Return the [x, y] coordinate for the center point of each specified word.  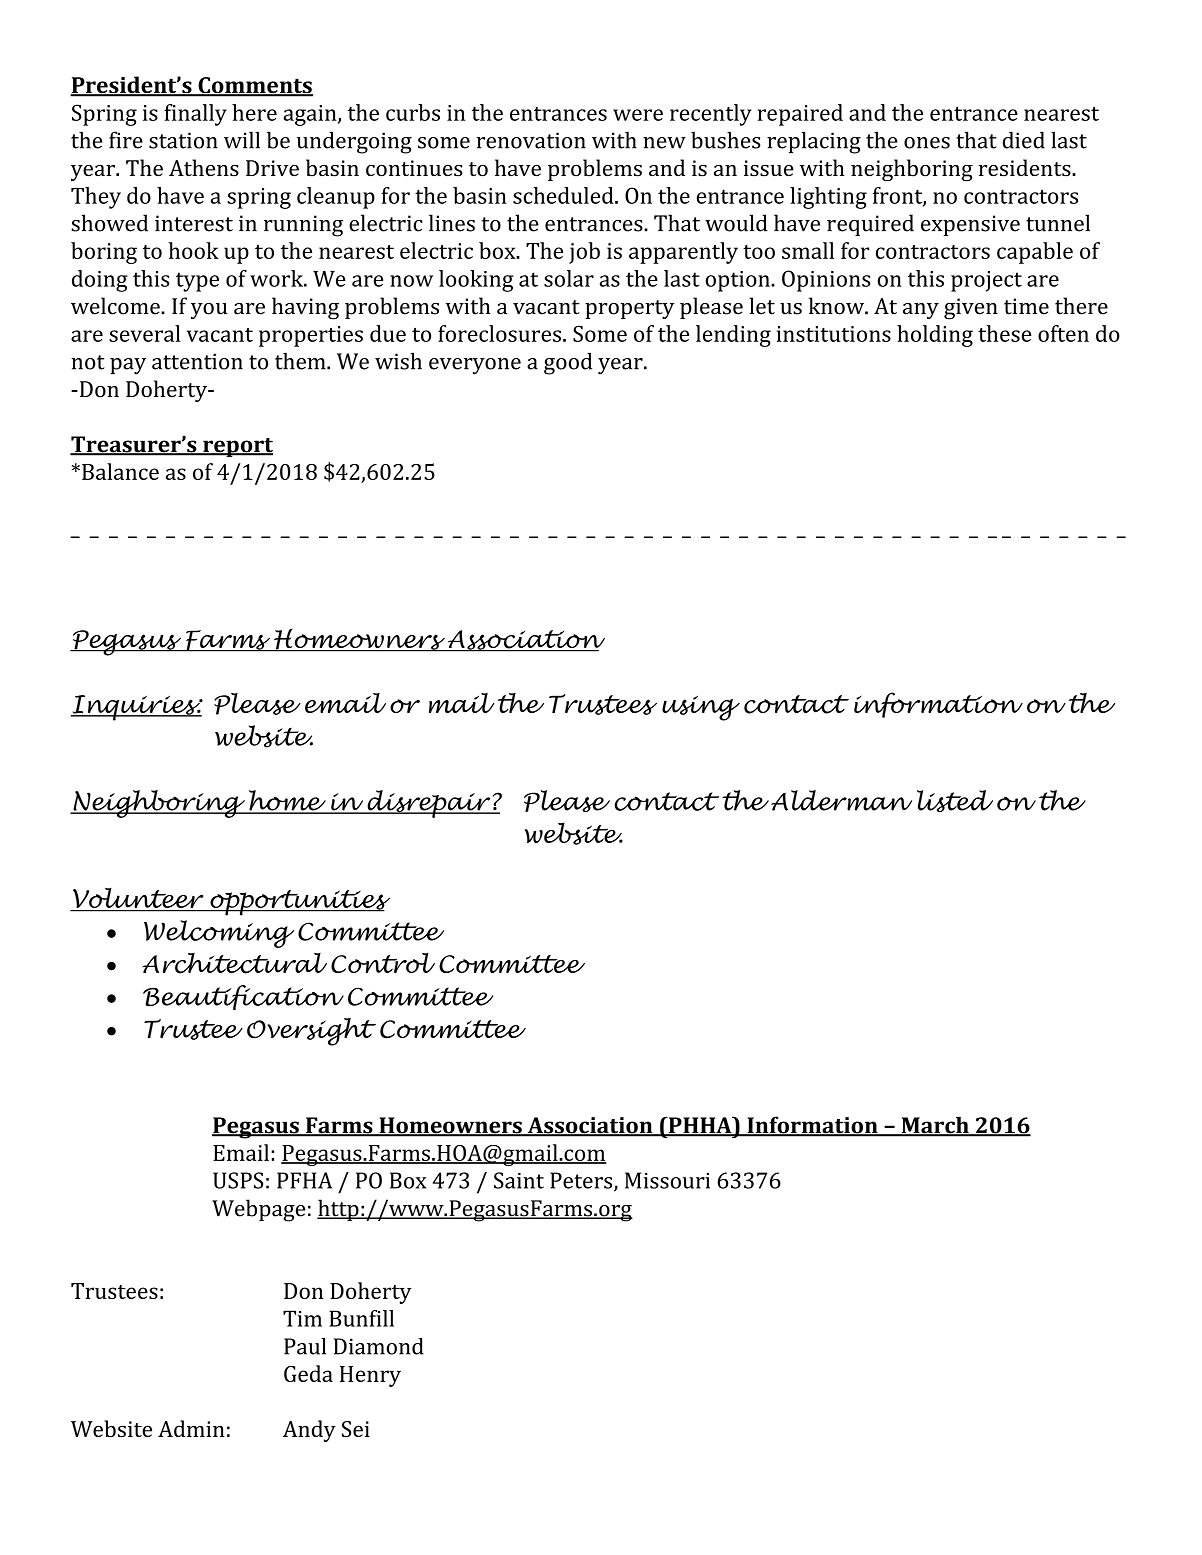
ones [927, 143]
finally [195, 115]
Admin [191, 1428]
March [935, 1126]
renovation [531, 140]
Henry [370, 1376]
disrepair [429, 804]
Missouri [667, 1180]
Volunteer [138, 899]
